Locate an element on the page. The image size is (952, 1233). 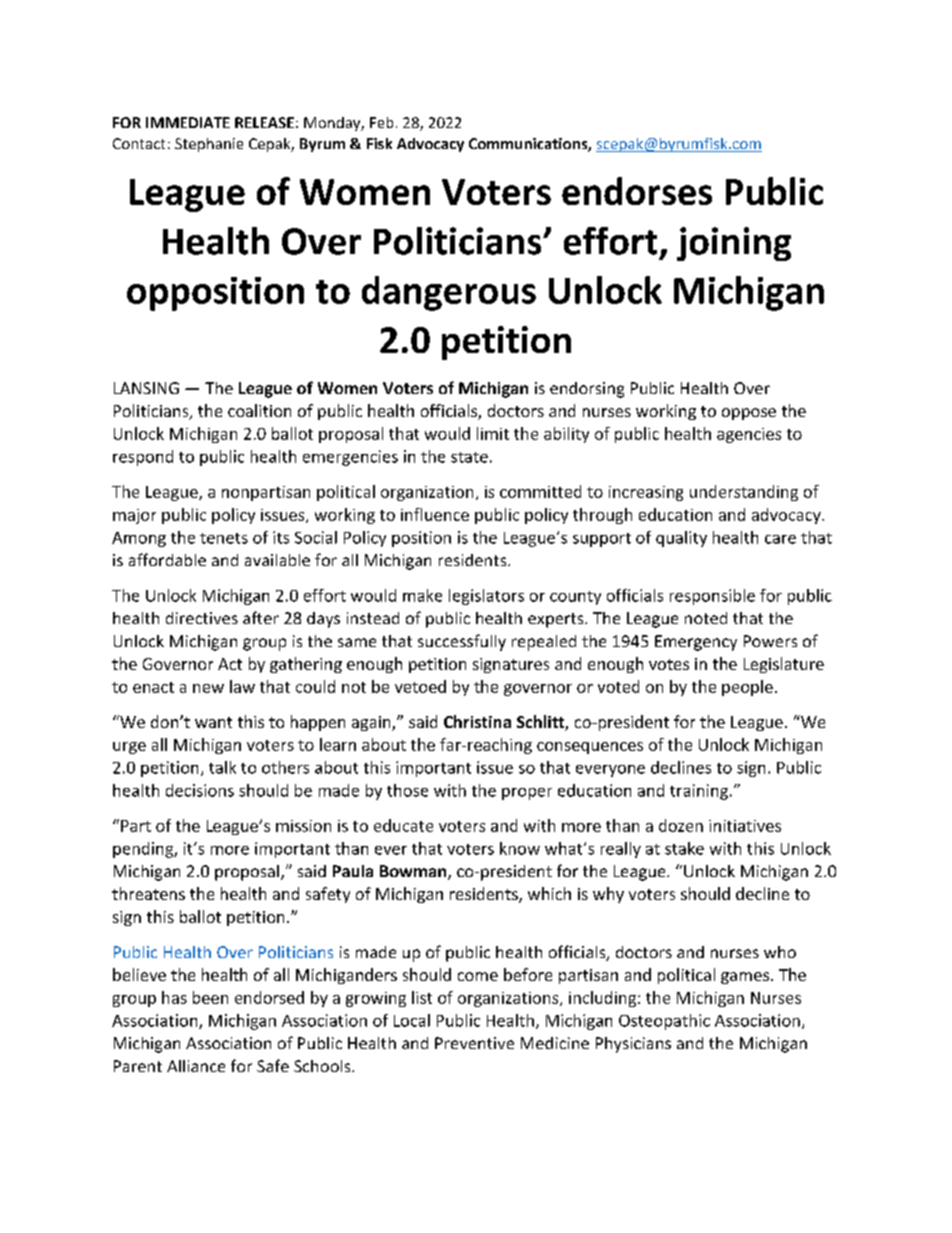
limit is located at coordinates (493, 433).
